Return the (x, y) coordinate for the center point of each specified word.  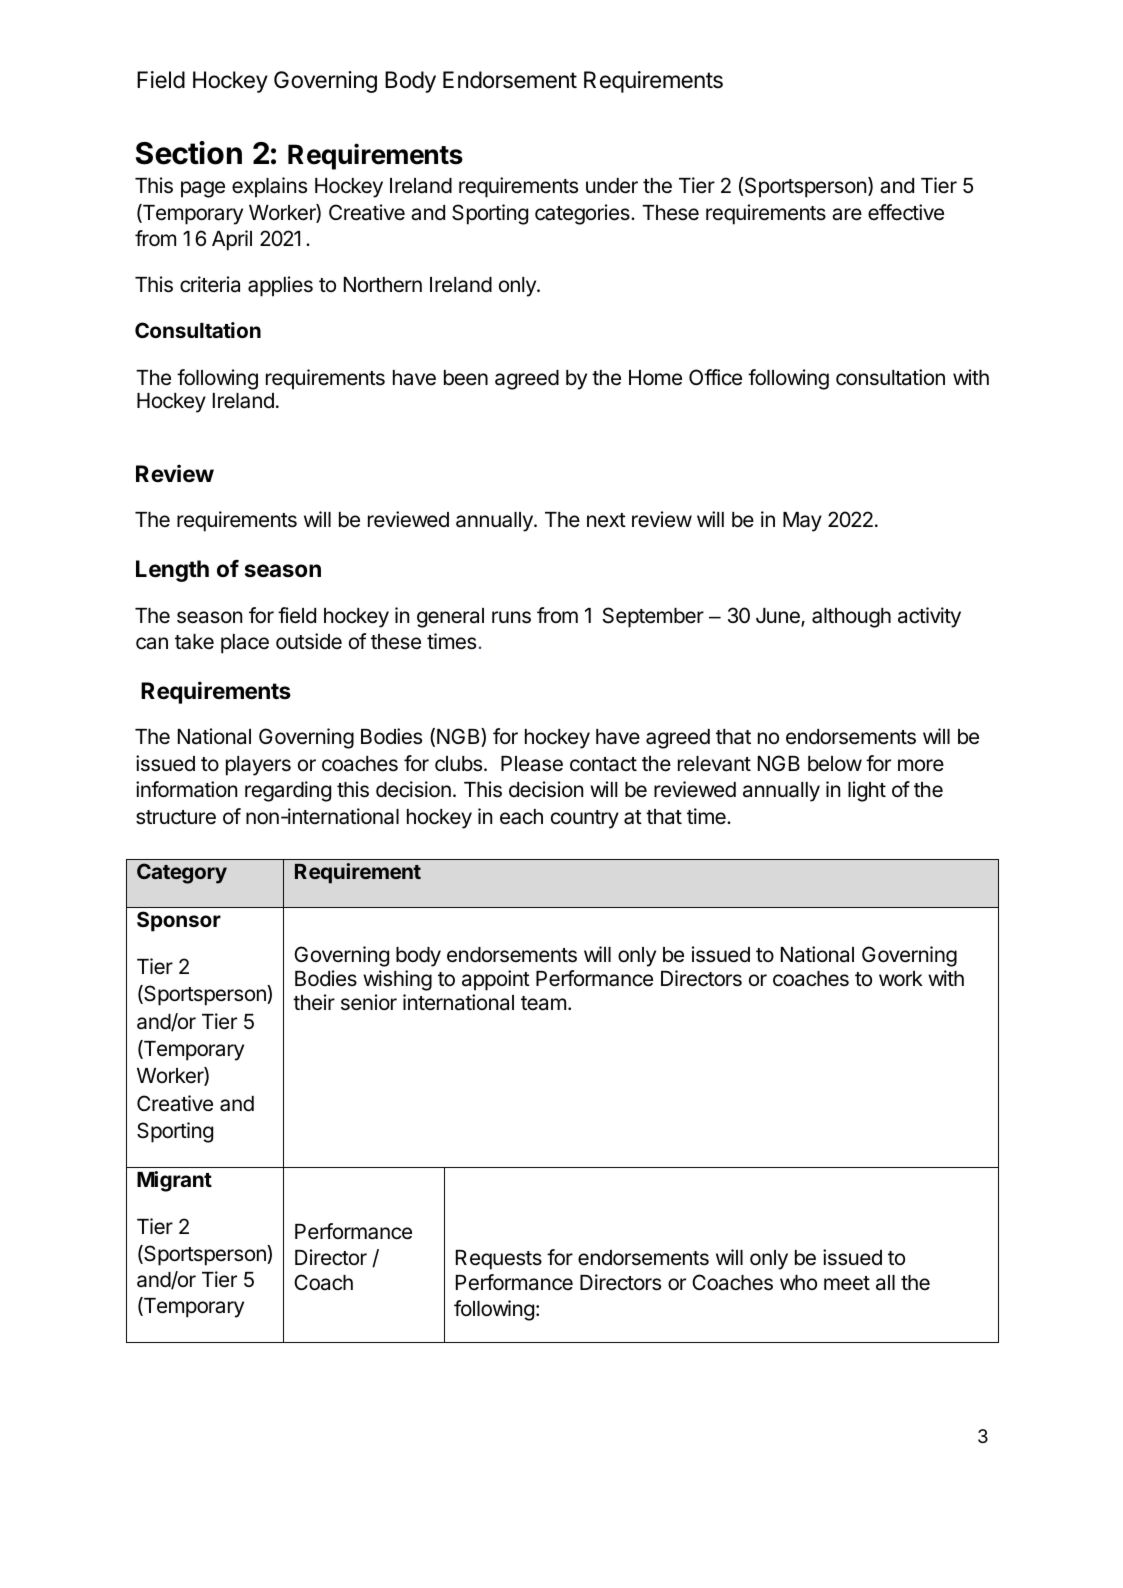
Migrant (174, 1181)
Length (172, 571)
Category (182, 873)
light (867, 791)
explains (269, 187)
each (521, 817)
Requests (499, 1260)
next (606, 520)
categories (583, 214)
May (802, 522)
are (847, 214)
